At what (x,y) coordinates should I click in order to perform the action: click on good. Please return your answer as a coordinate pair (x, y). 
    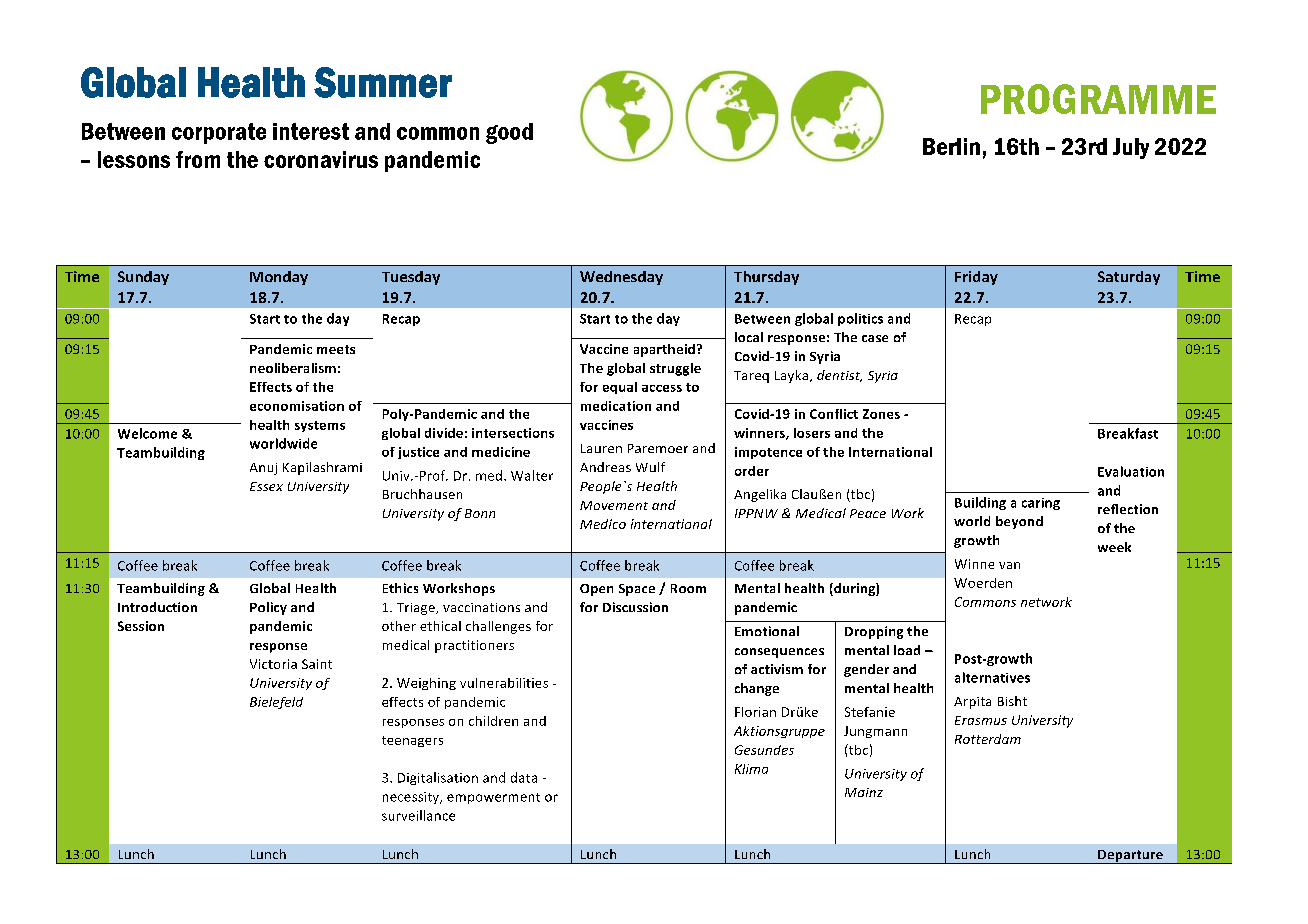
    Looking at the image, I should click on (509, 133).
